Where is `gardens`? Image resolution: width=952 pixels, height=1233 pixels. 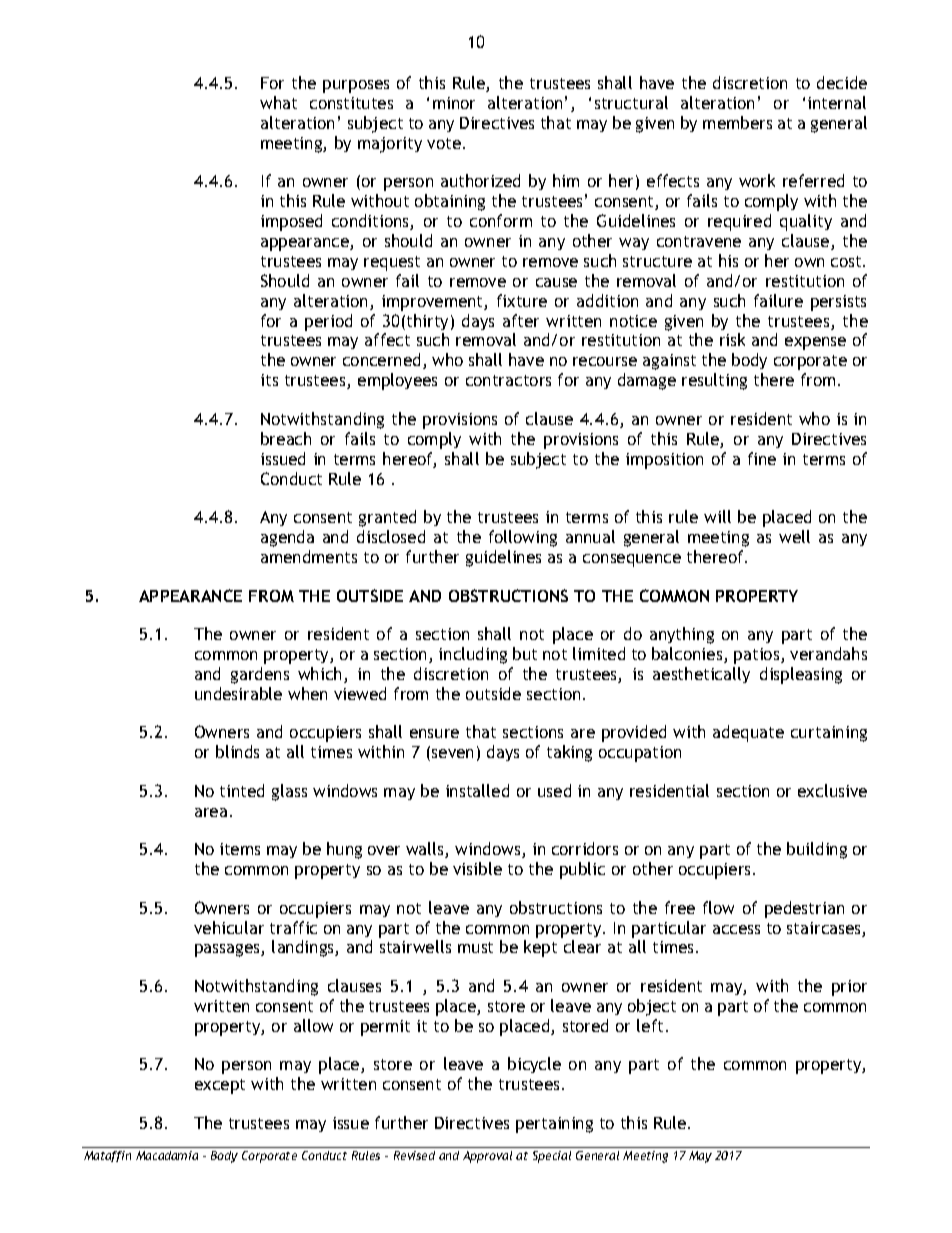
gardens is located at coordinates (260, 675).
